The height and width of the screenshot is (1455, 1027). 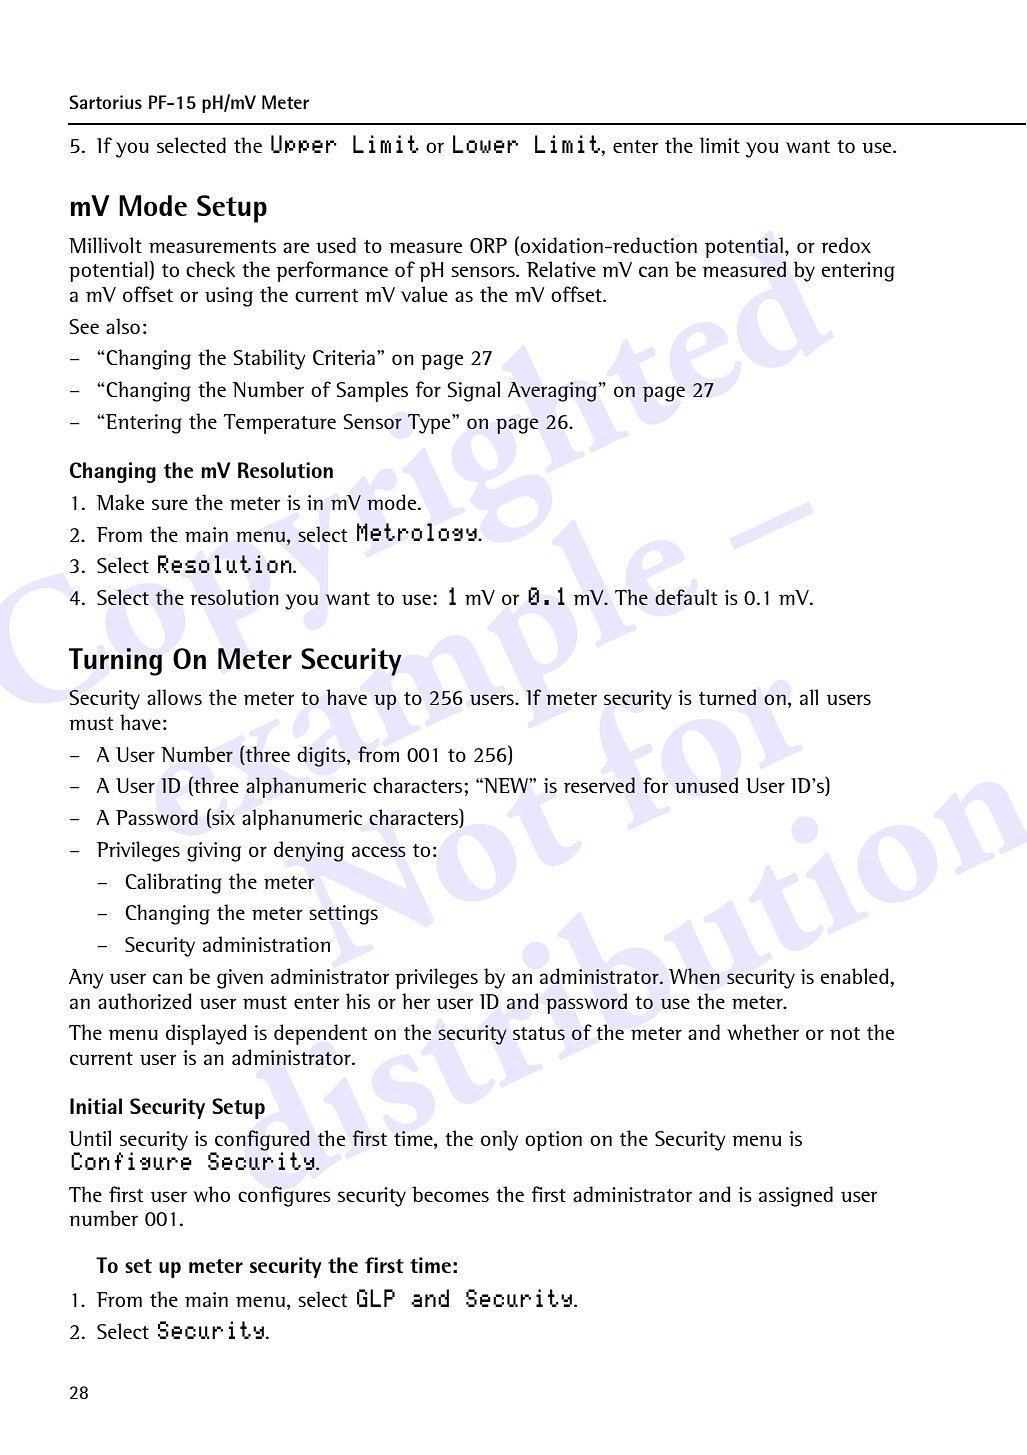 I want to click on access, so click(x=379, y=851).
